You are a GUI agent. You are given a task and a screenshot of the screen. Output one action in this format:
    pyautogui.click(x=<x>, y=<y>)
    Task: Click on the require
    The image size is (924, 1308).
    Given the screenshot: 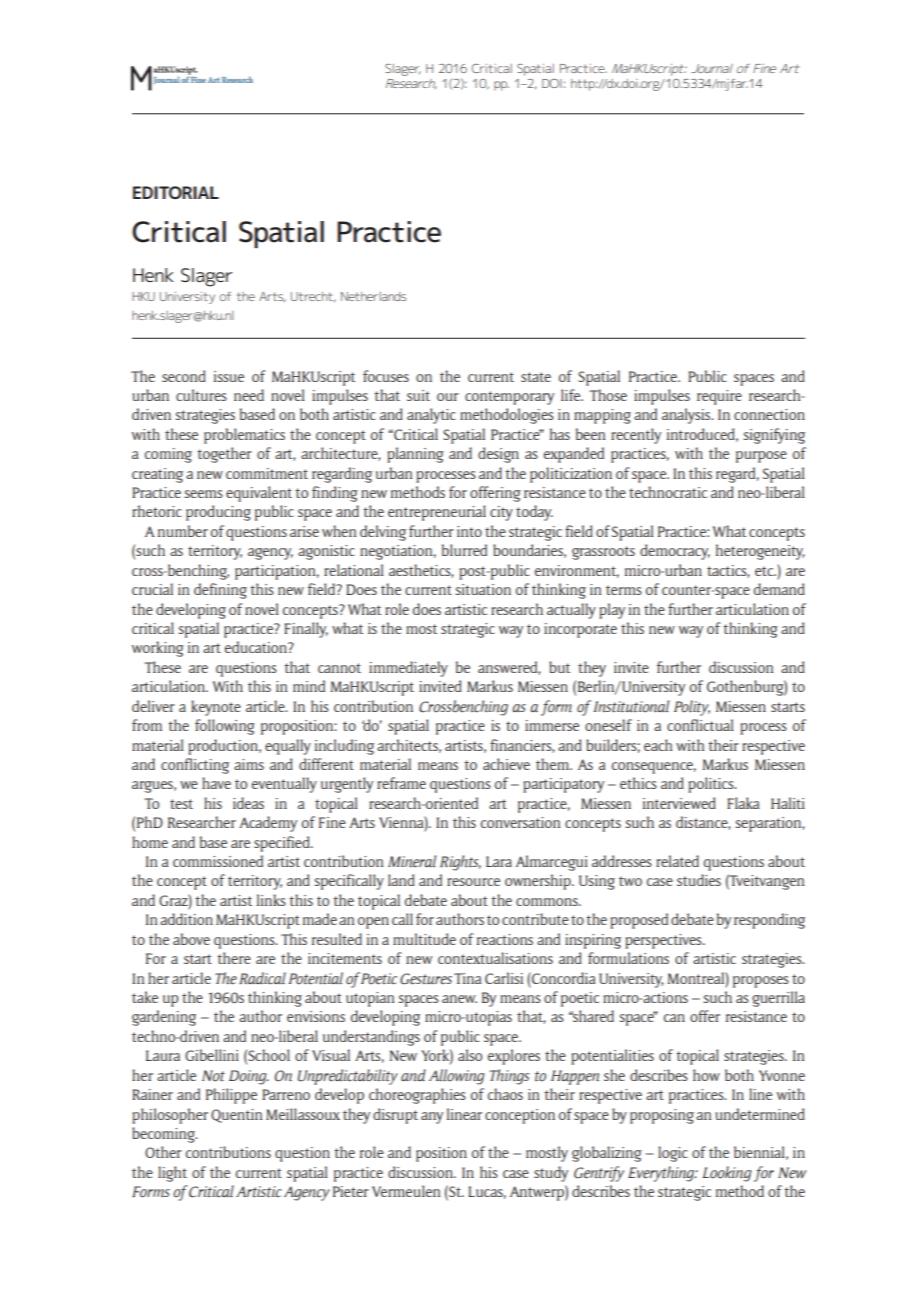 What is the action you would take?
    pyautogui.click(x=719, y=397)
